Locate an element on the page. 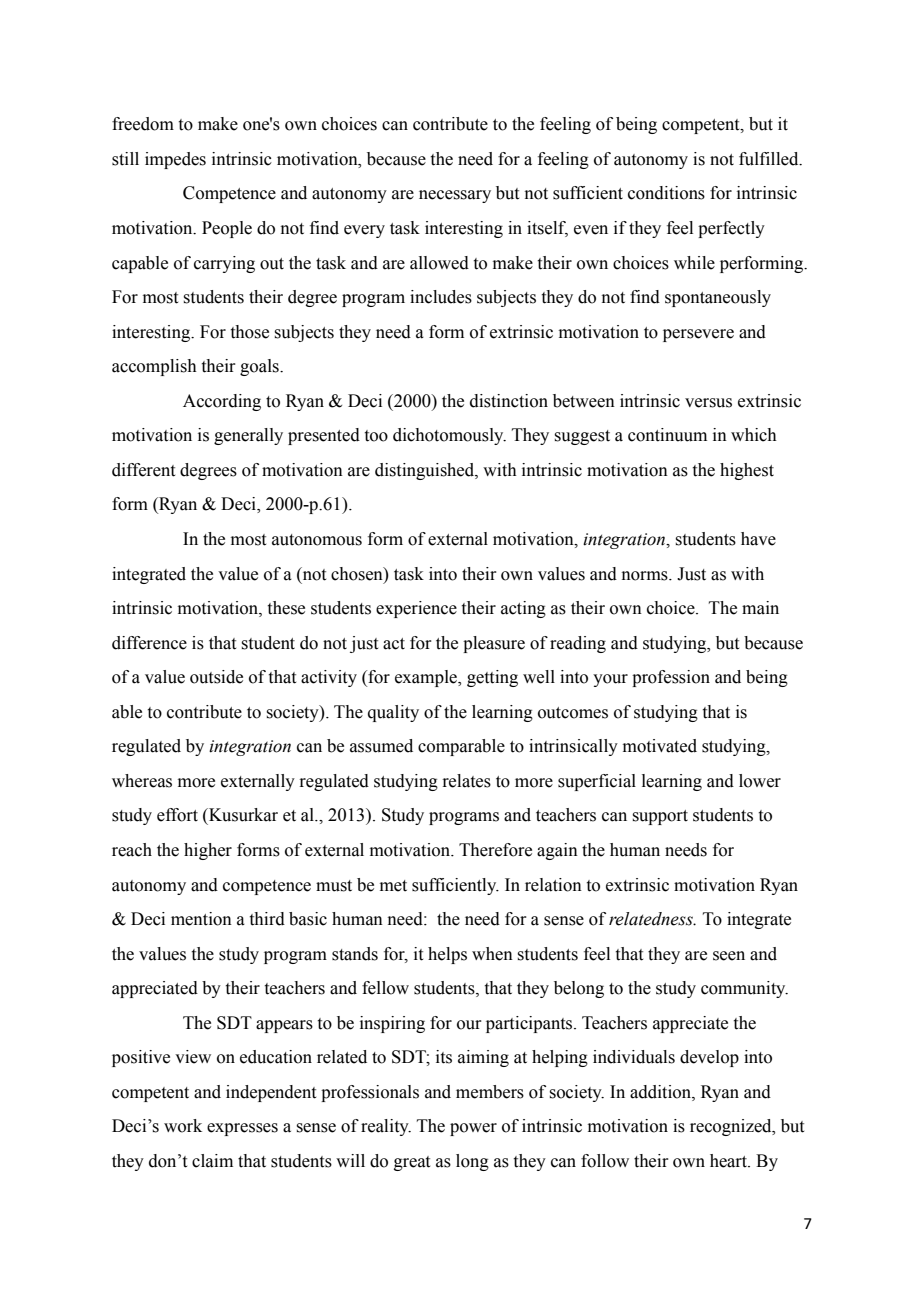 This document has width=924, height=1308. impedes is located at coordinates (175, 160).
